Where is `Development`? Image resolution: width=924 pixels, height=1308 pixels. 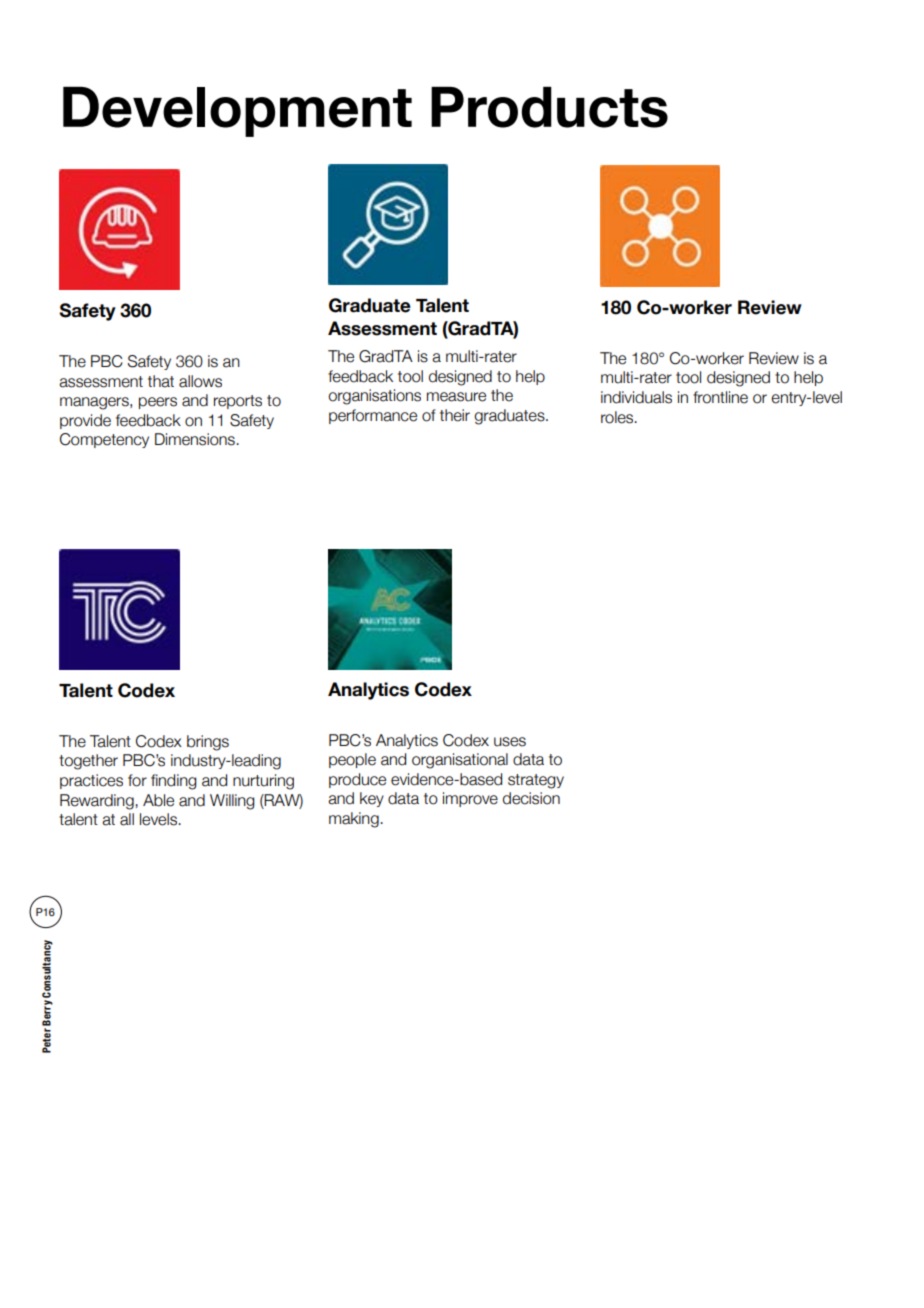 Development is located at coordinates (237, 112).
